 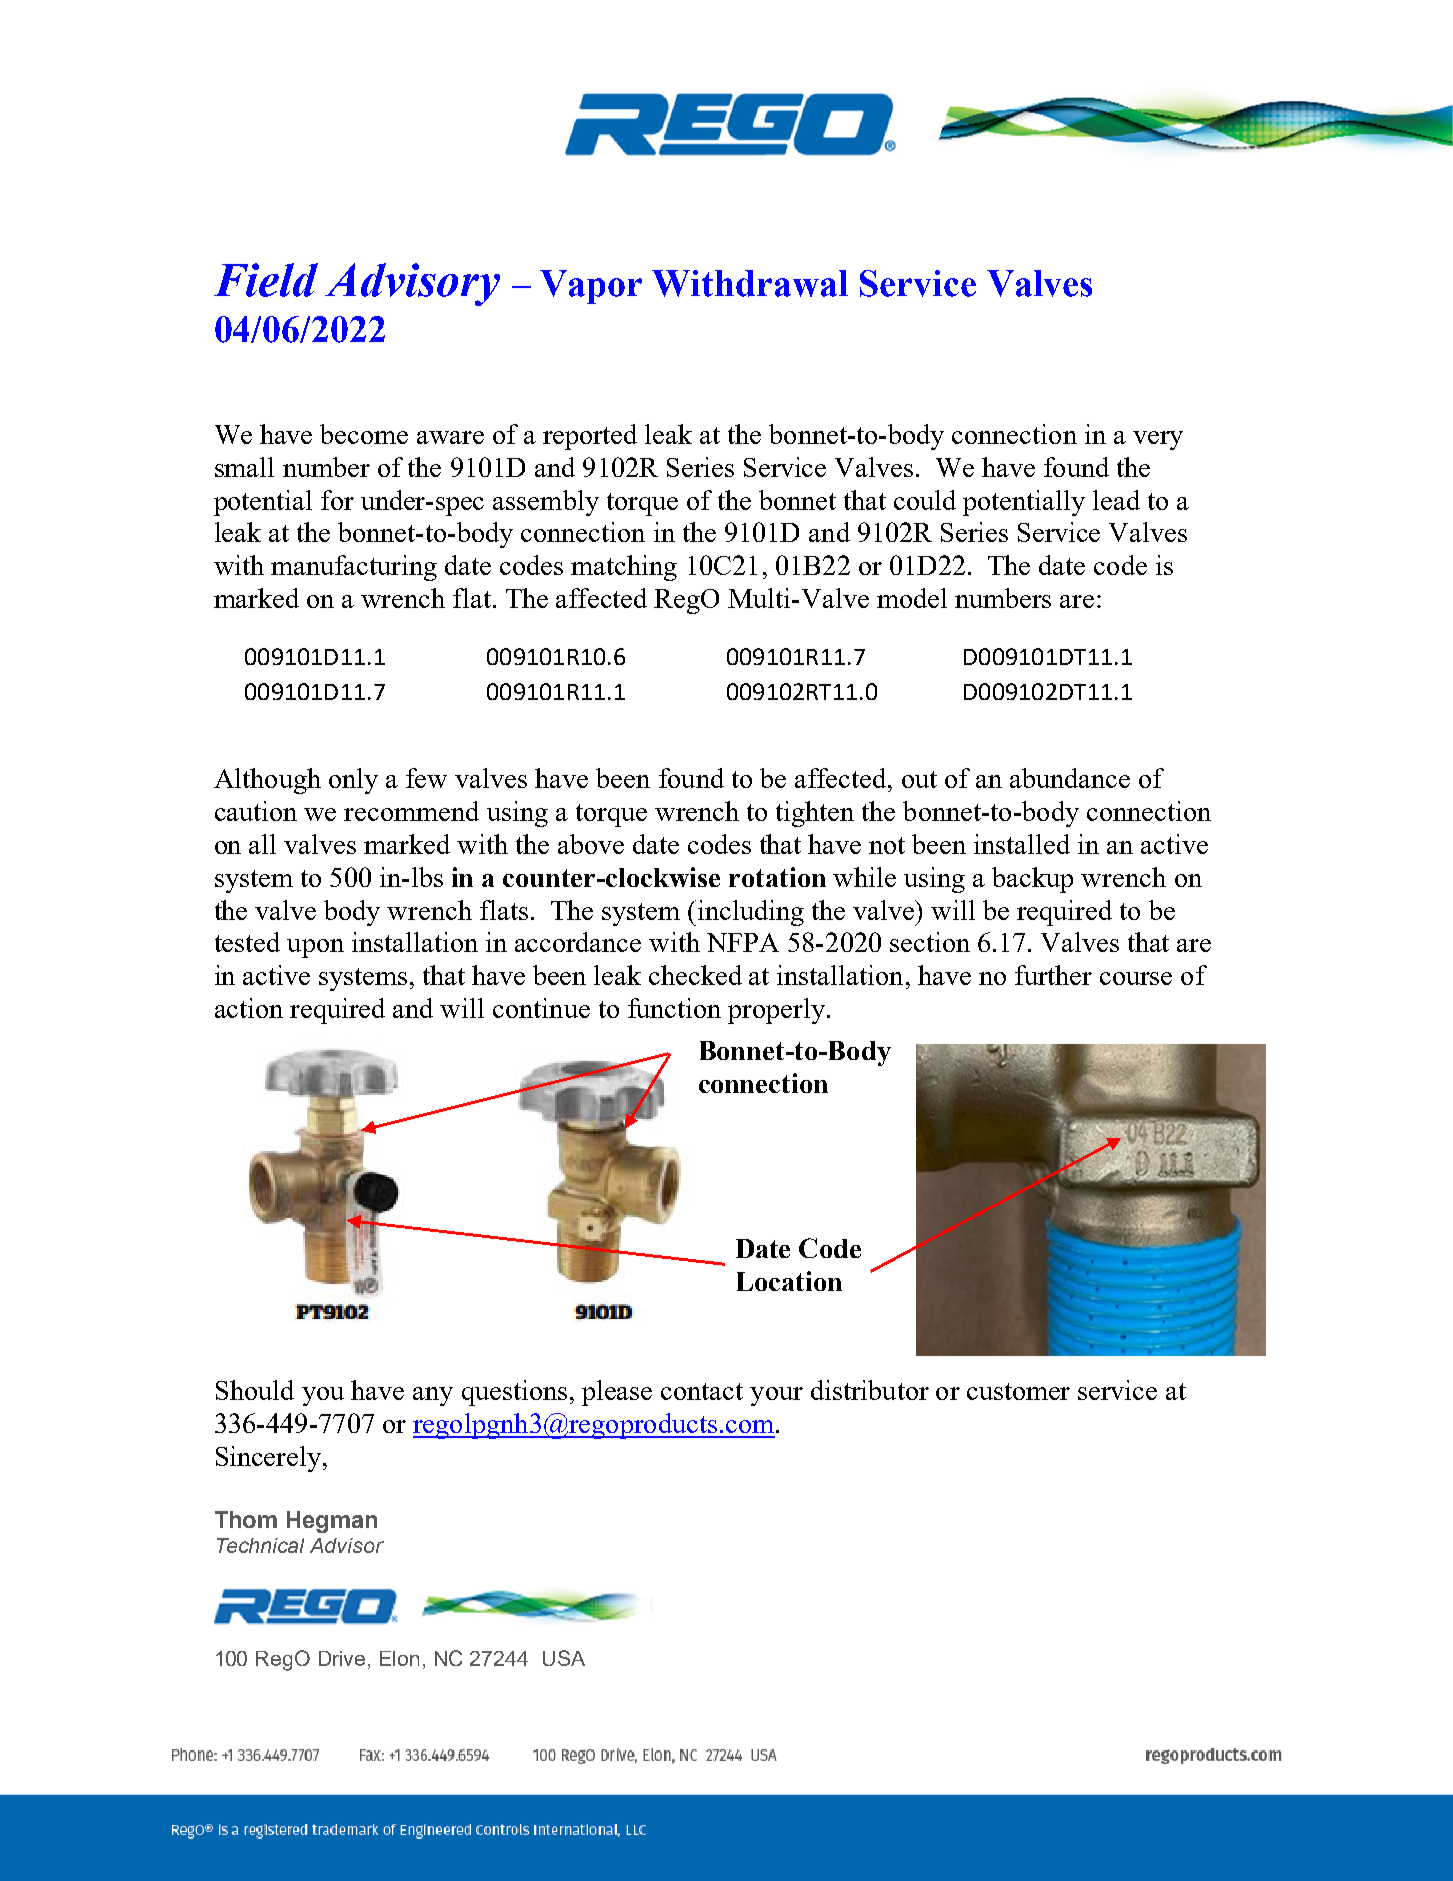 What do you see at coordinates (1053, 975) in the screenshot?
I see `further` at bounding box center [1053, 975].
